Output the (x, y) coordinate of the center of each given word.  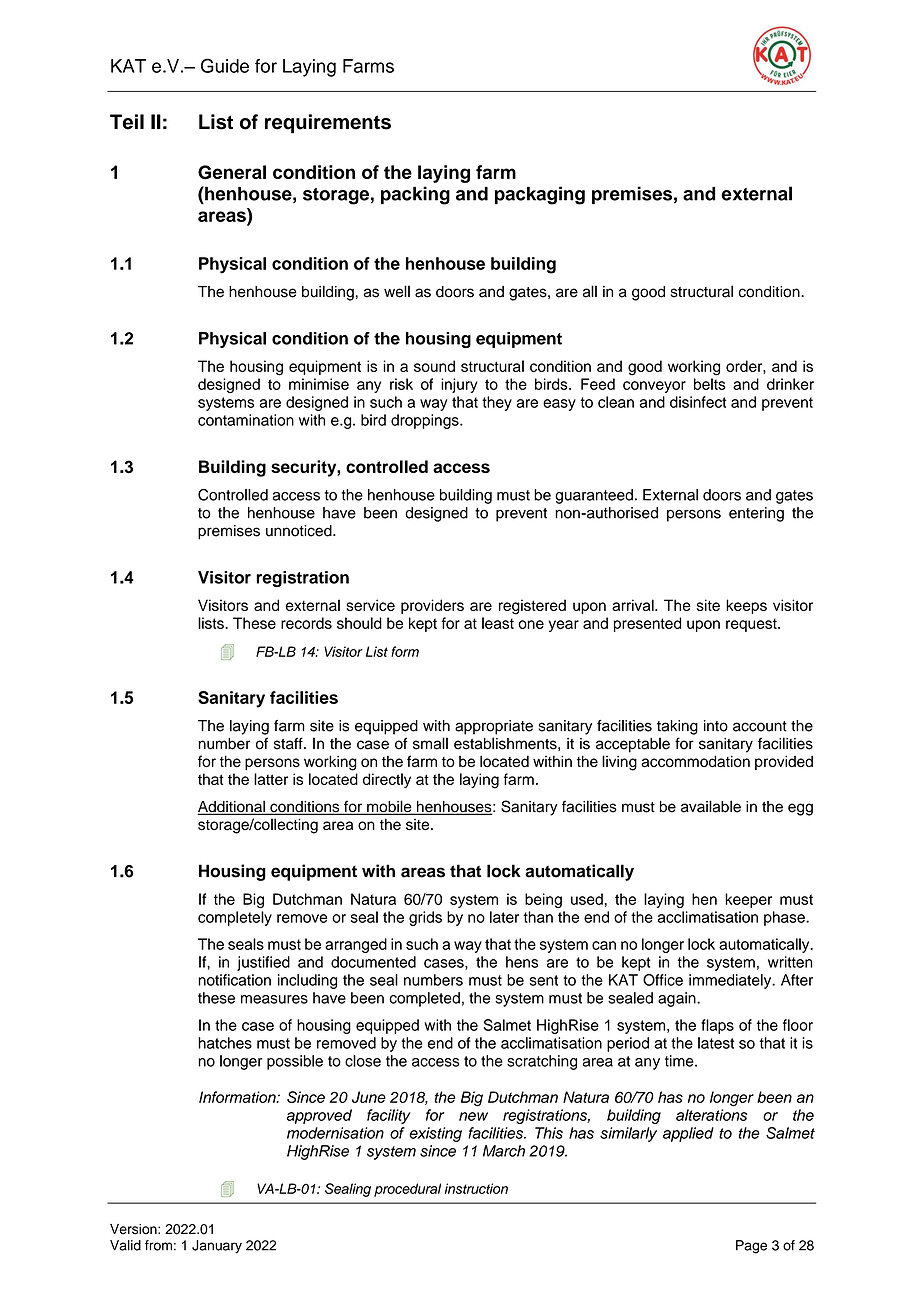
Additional (232, 807)
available (711, 806)
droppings (426, 421)
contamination (246, 420)
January (217, 1247)
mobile (389, 807)
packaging (540, 195)
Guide (225, 65)
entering (756, 514)
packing (415, 195)
